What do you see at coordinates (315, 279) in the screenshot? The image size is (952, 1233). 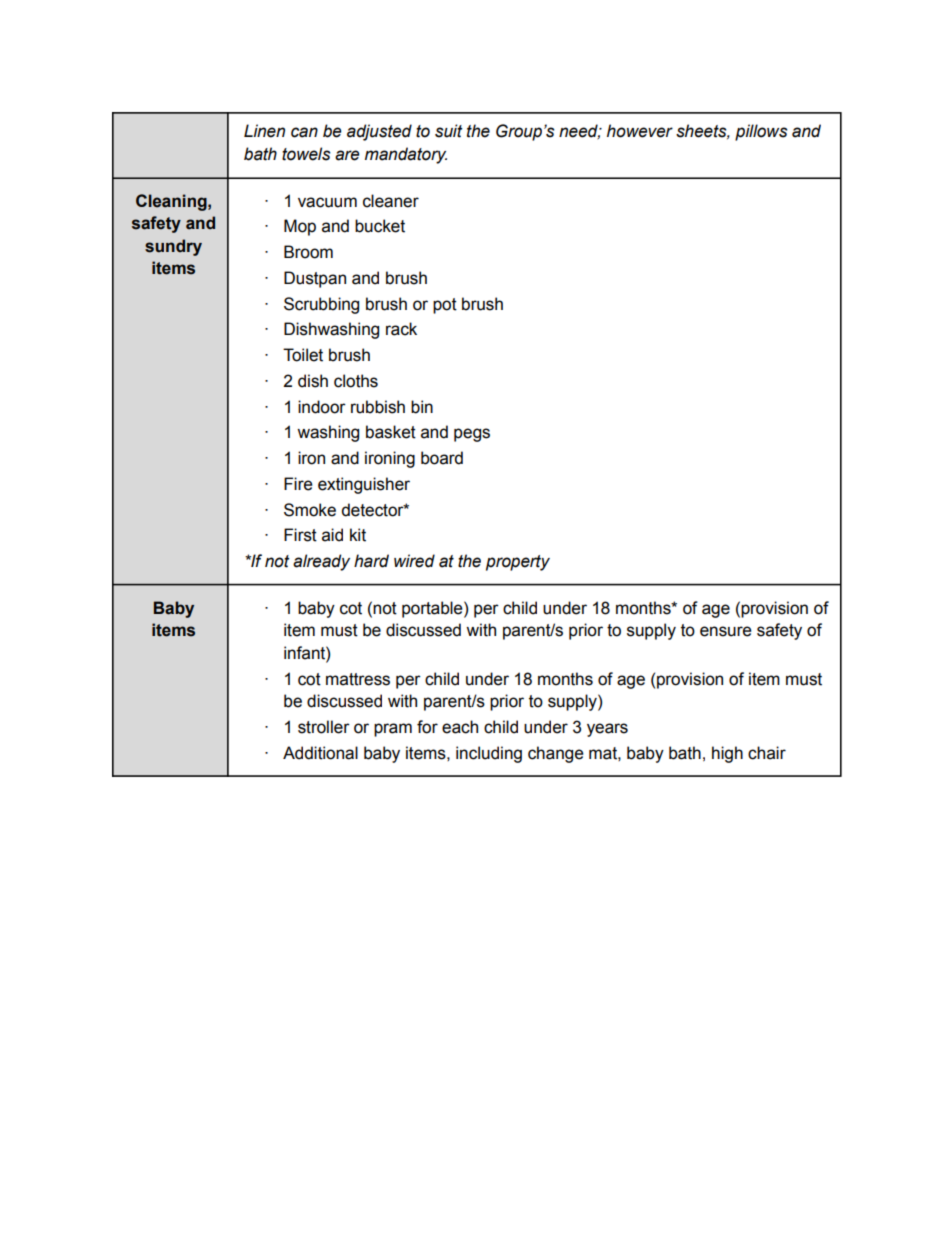 I see `Dustpan` at bounding box center [315, 279].
